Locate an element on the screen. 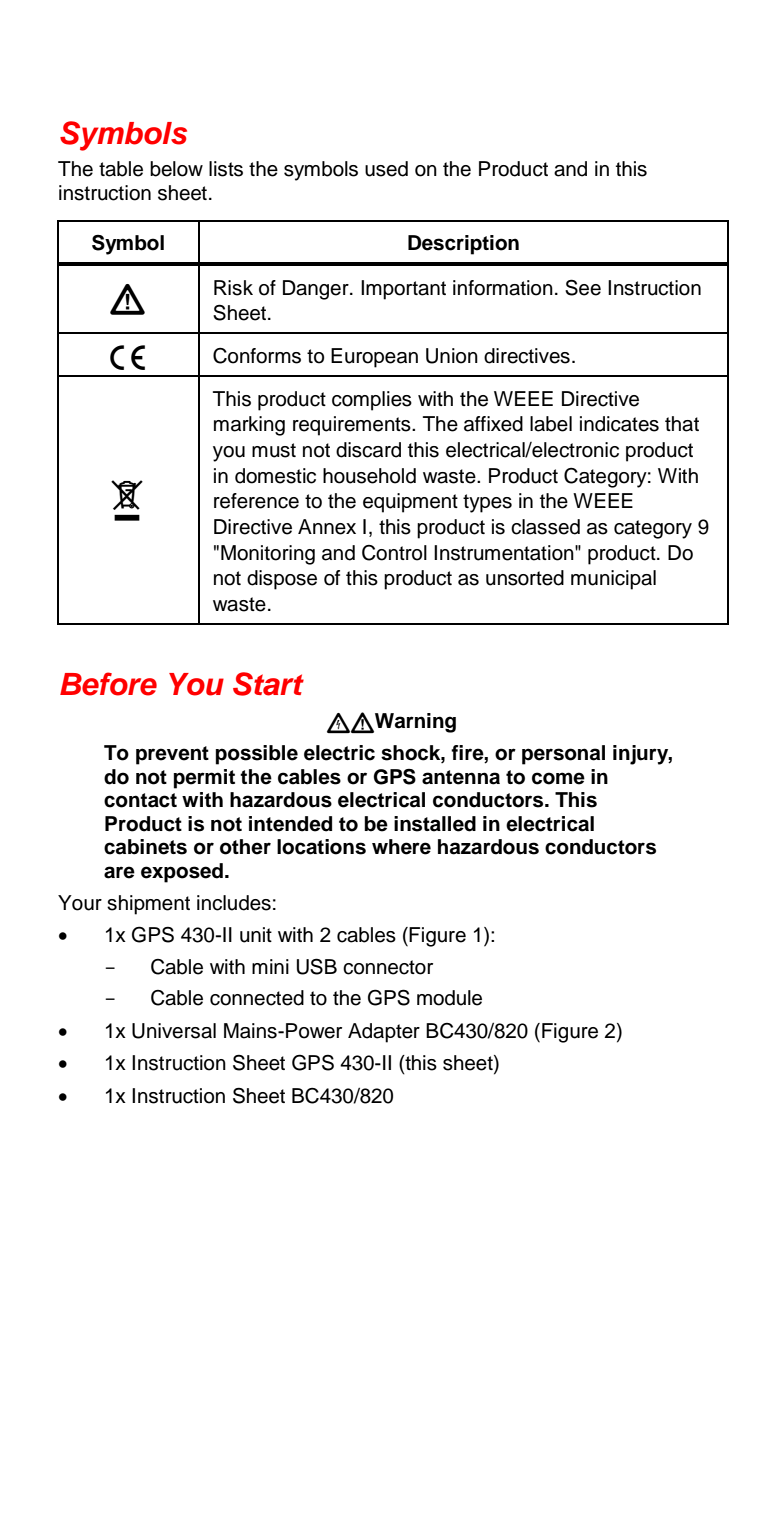 The height and width of the screenshot is (1524, 784). indicates is located at coordinates (619, 424).
